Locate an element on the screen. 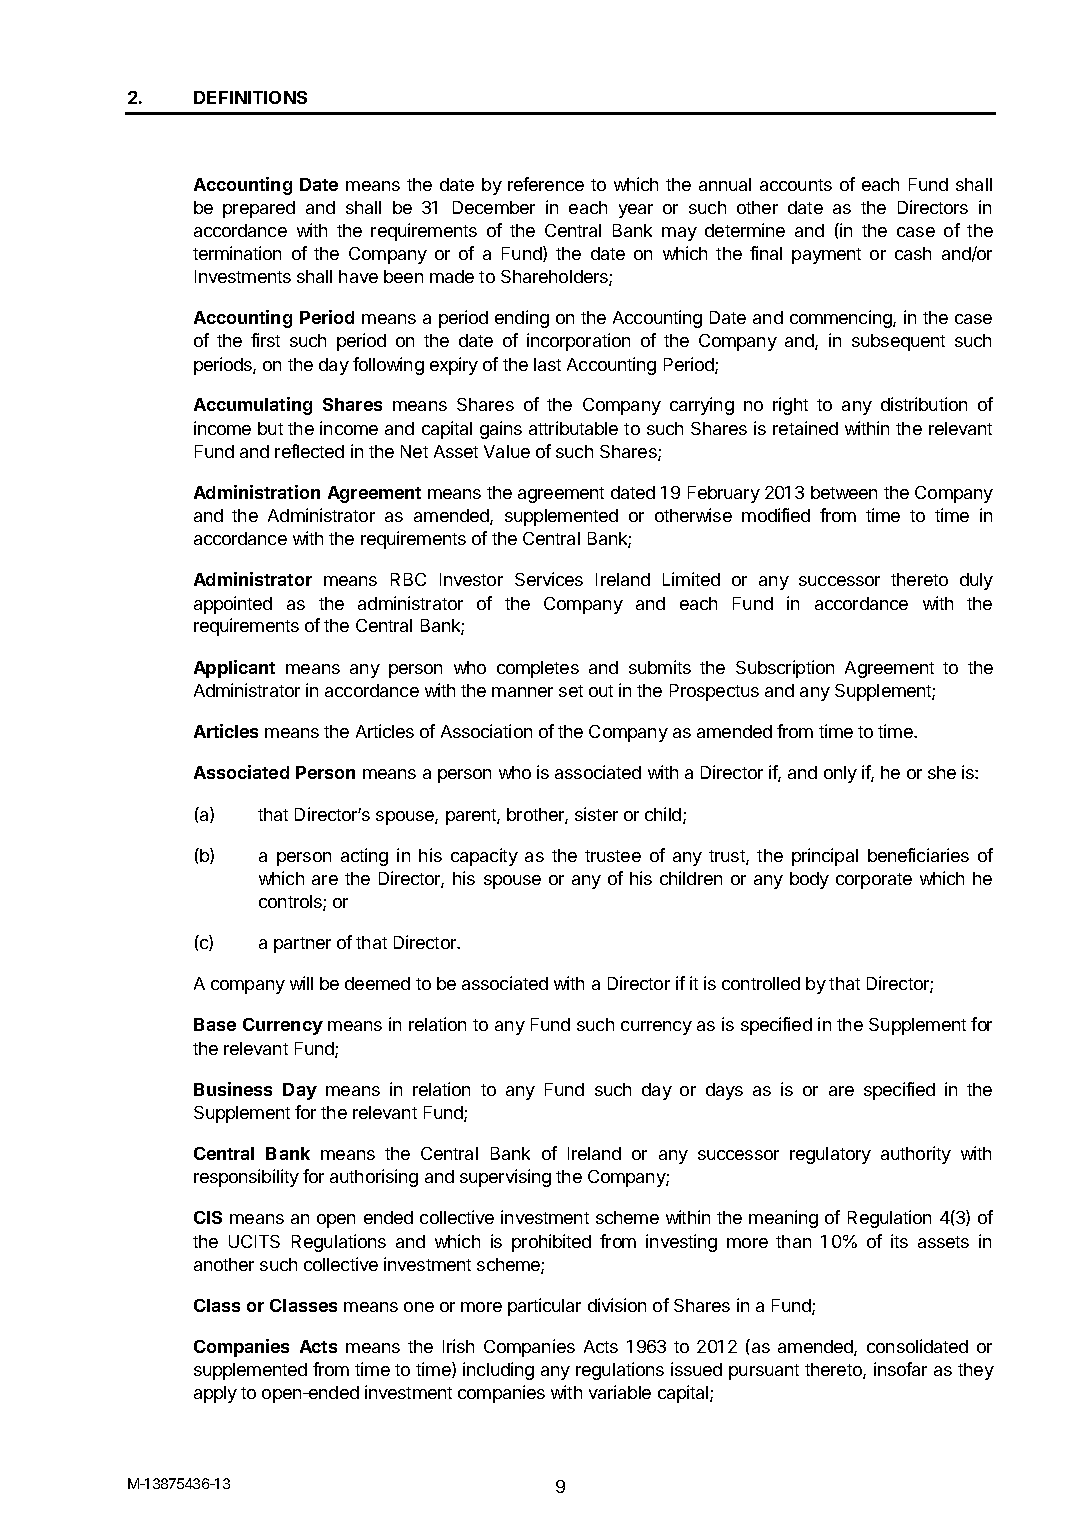  Services is located at coordinates (549, 579).
